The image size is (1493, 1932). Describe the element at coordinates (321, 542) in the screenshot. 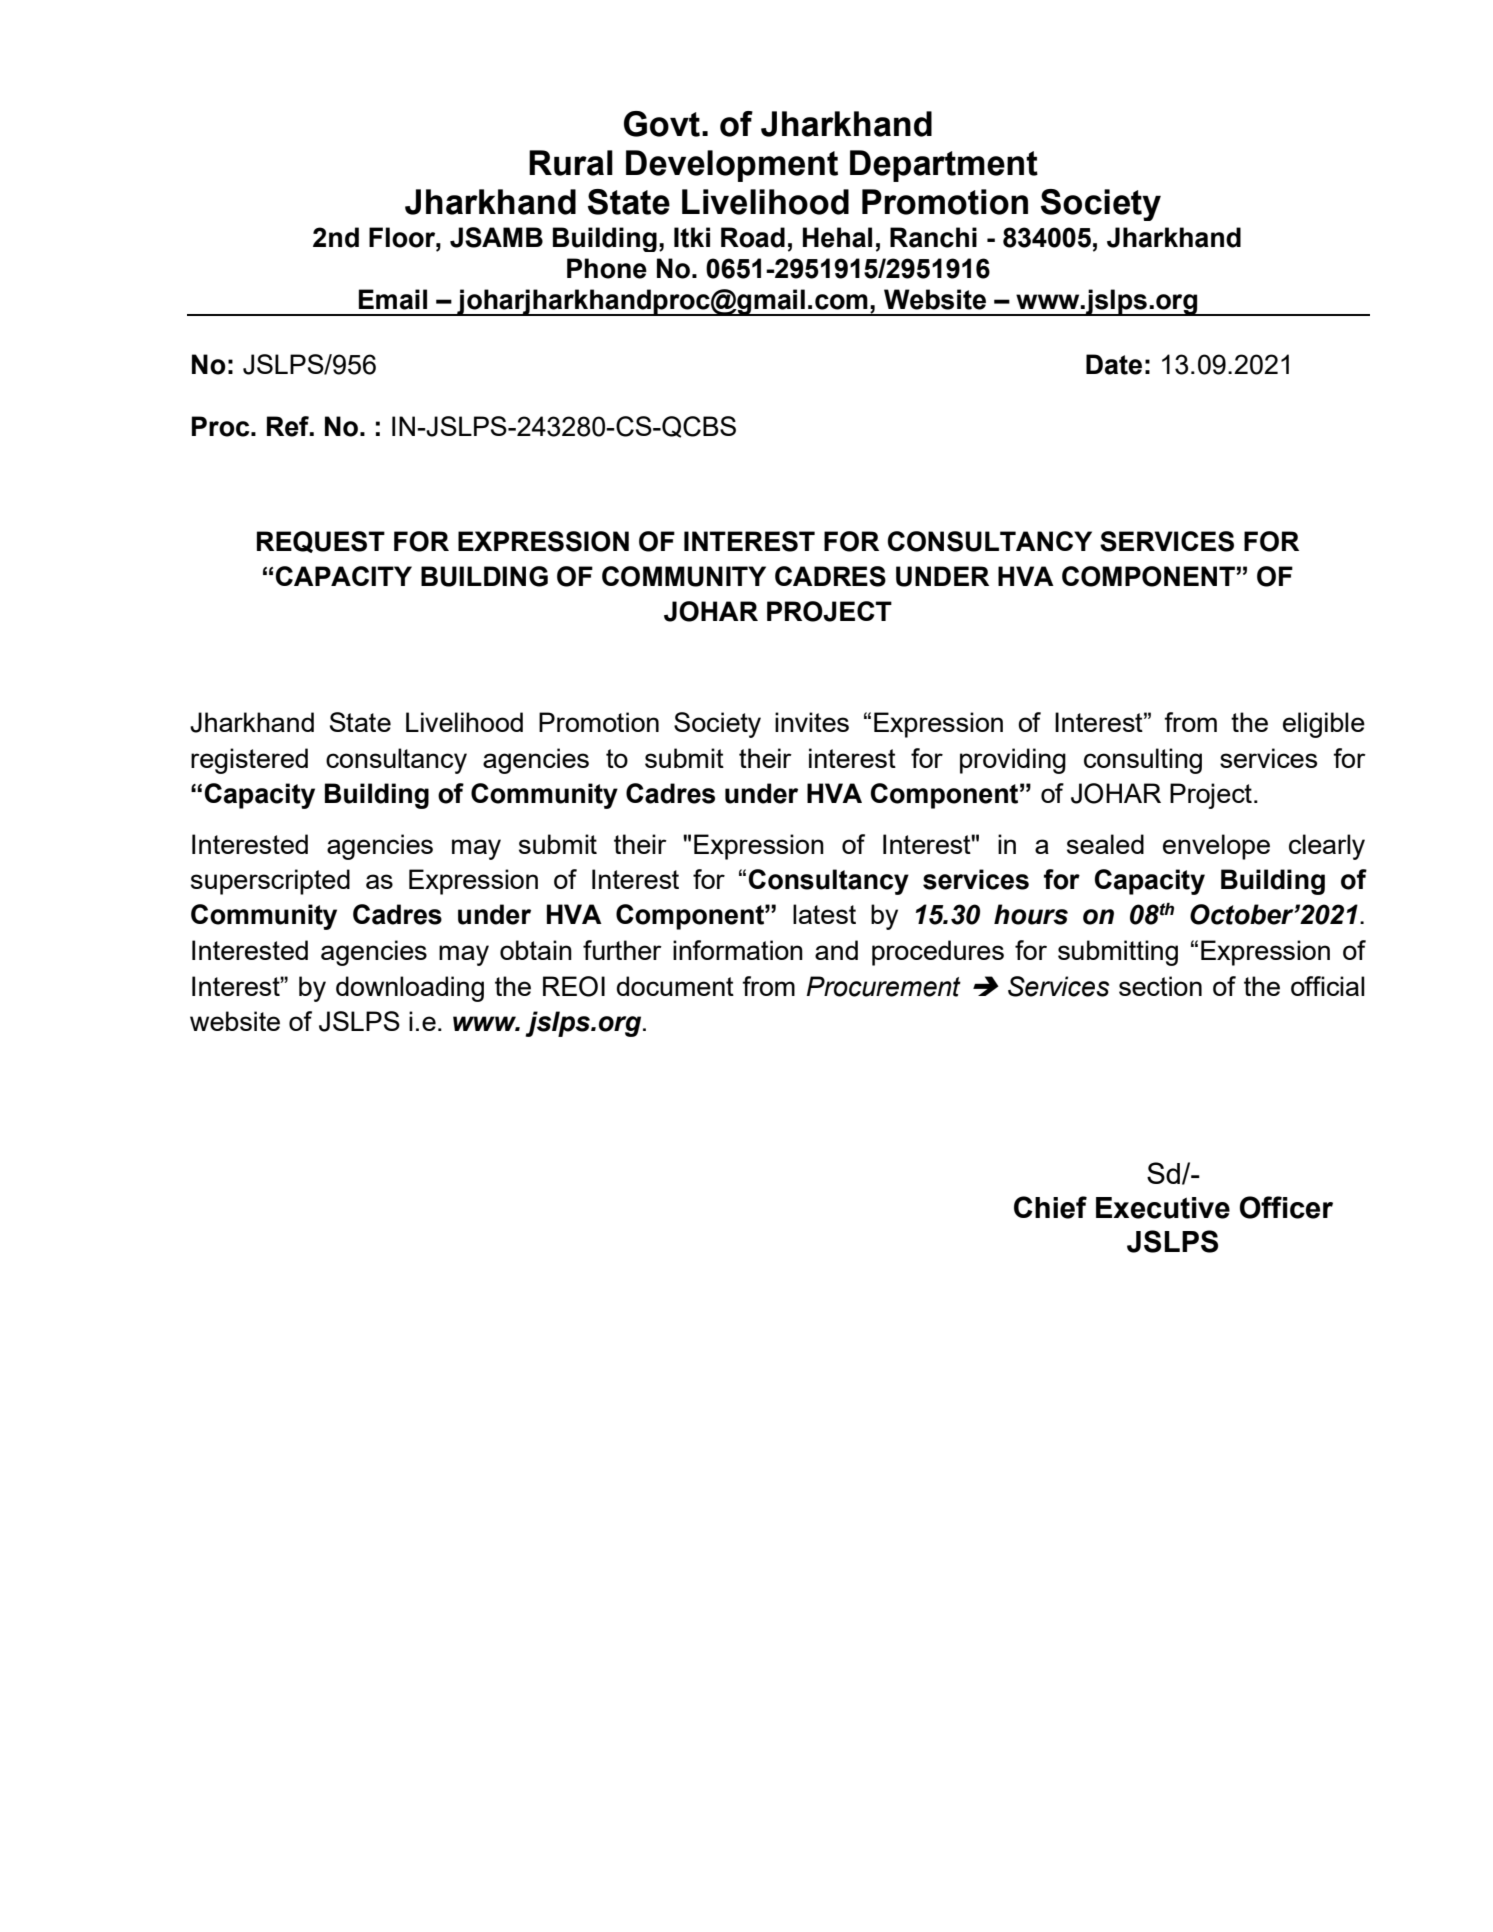

I see `REQUEST` at that location.
